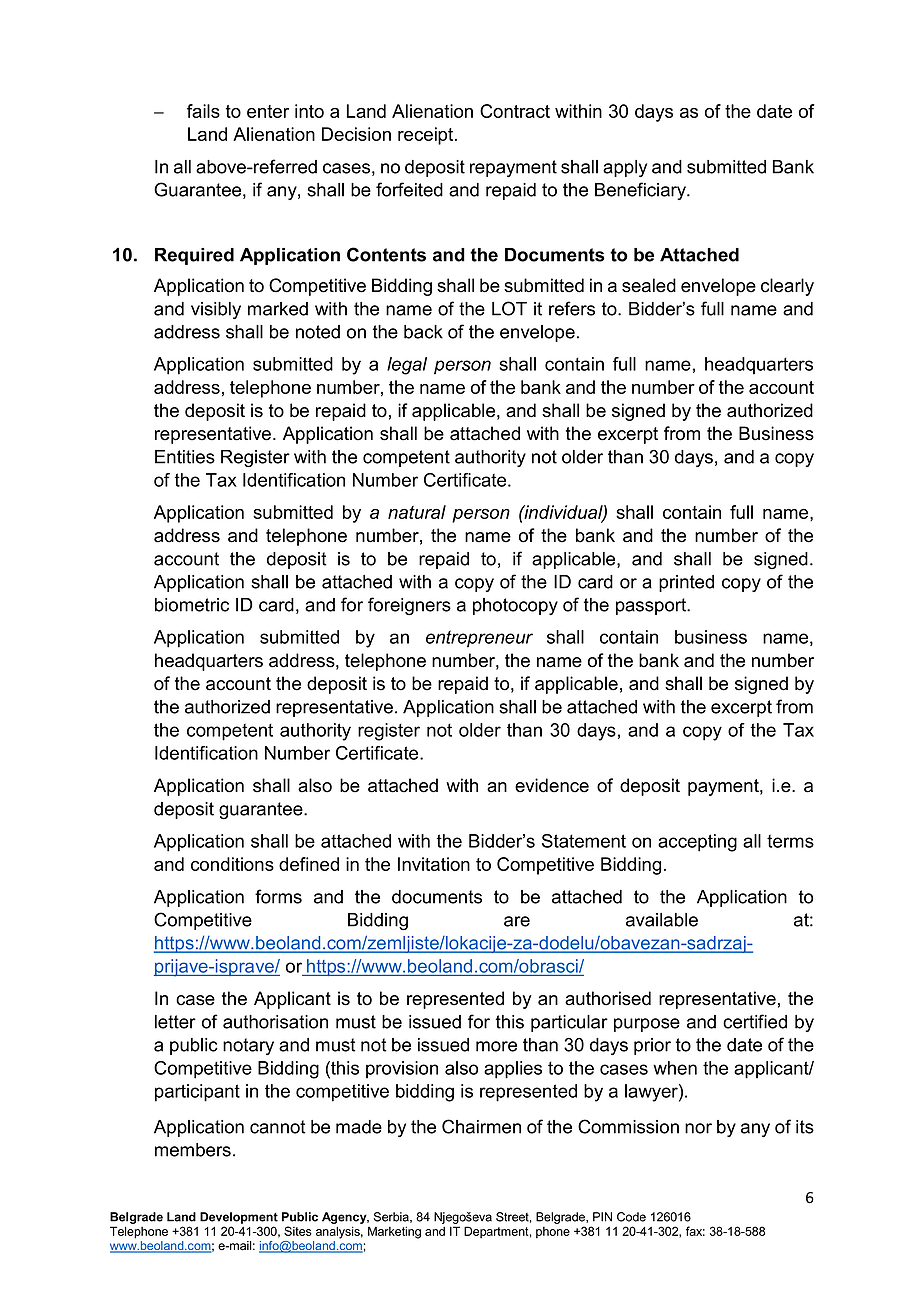 Image resolution: width=924 pixels, height=1308 pixels. Describe the element at coordinates (192, 605) in the screenshot. I see `biometric` at that location.
